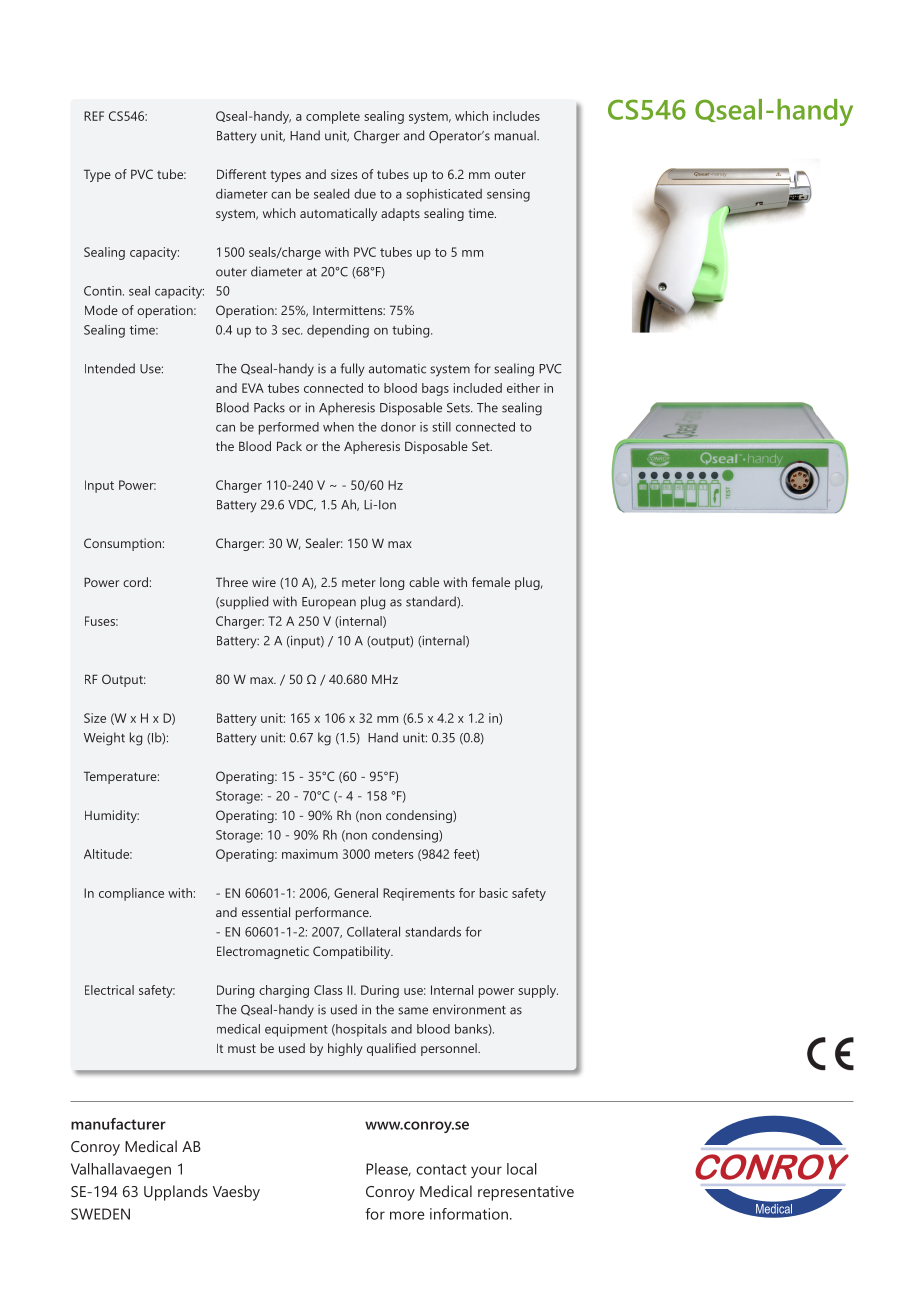 The height and width of the document is (1308, 924). What do you see at coordinates (329, 603) in the document?
I see `European` at bounding box center [329, 603].
